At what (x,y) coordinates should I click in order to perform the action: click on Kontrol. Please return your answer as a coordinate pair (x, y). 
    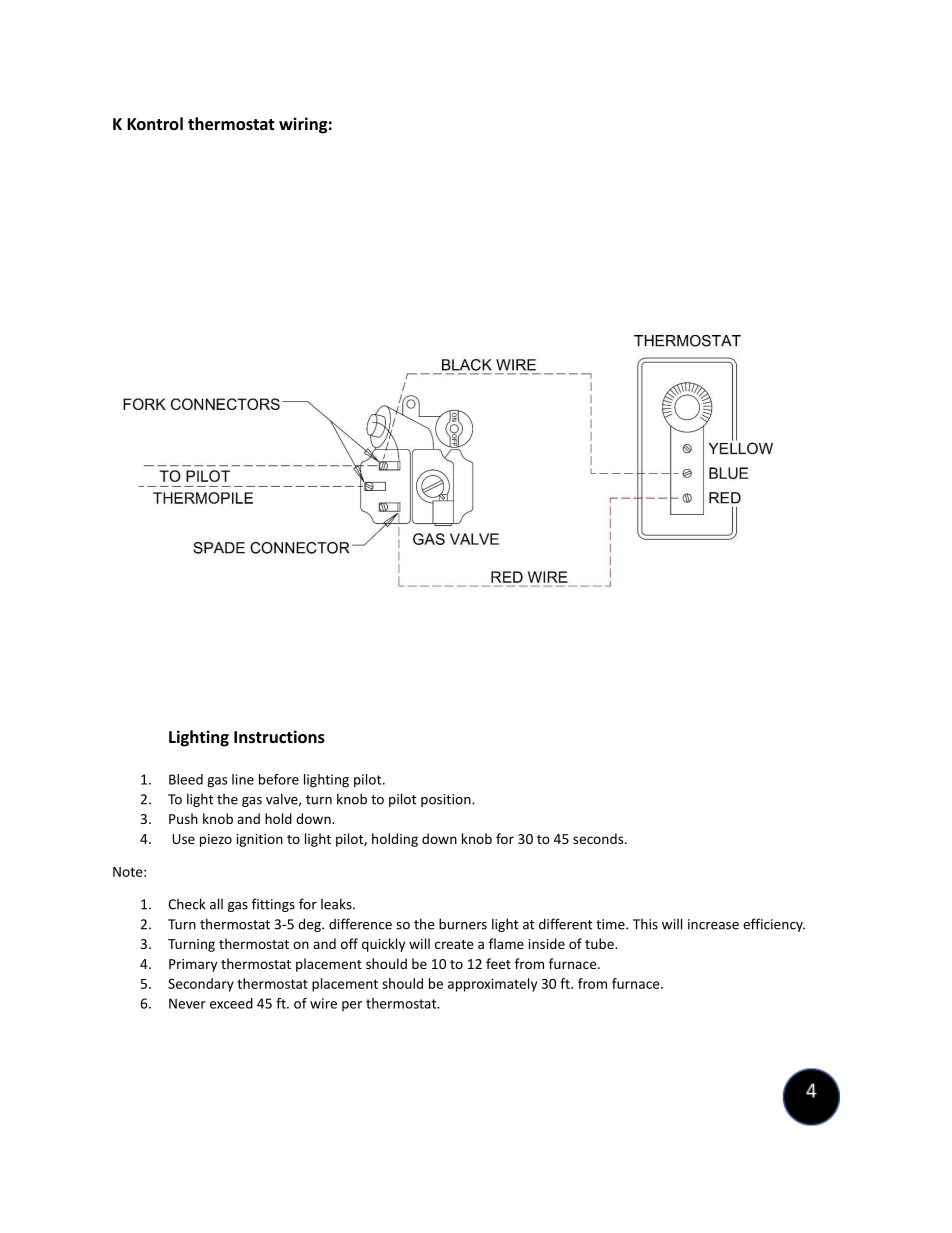
    Looking at the image, I should click on (155, 123).
